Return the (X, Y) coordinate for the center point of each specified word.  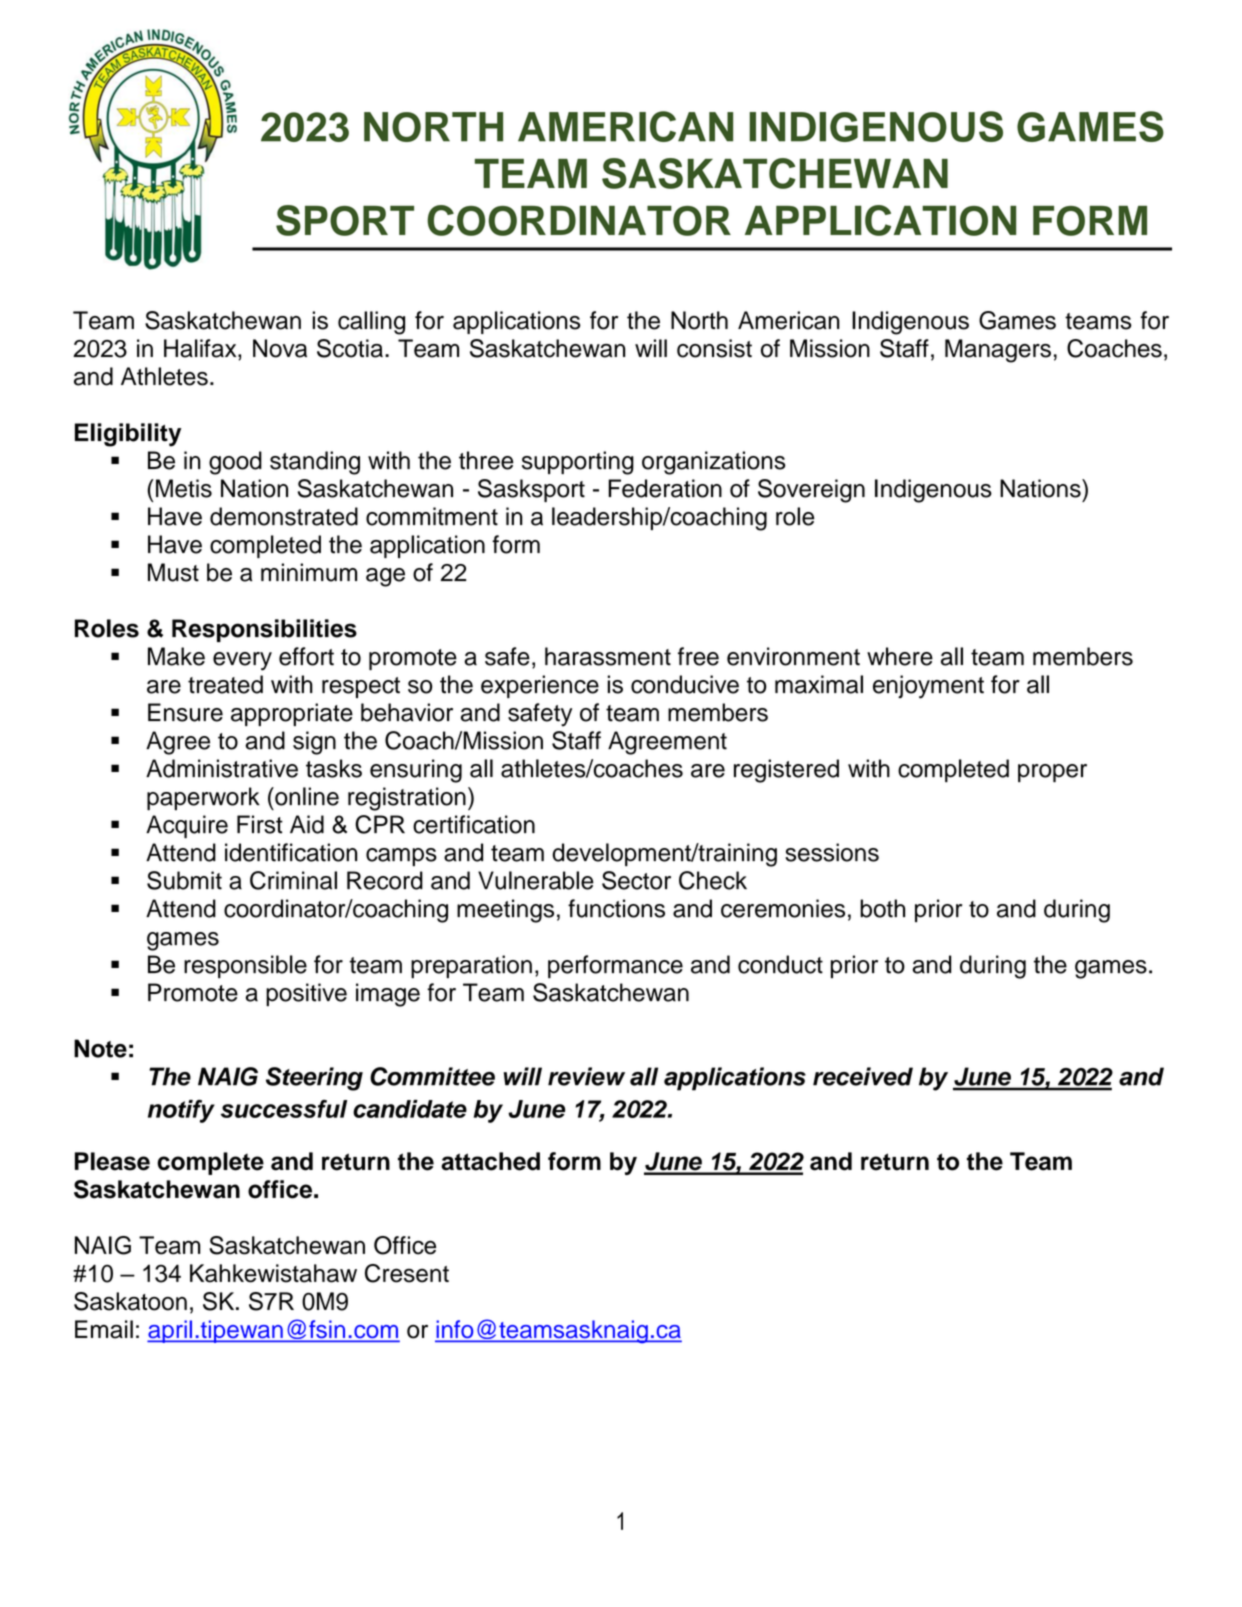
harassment (608, 656)
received (863, 1076)
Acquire (187, 827)
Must (173, 572)
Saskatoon (130, 1301)
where (900, 656)
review (586, 1076)
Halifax (201, 348)
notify (181, 1111)
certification (474, 824)
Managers (998, 351)
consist (714, 348)
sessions (832, 852)
